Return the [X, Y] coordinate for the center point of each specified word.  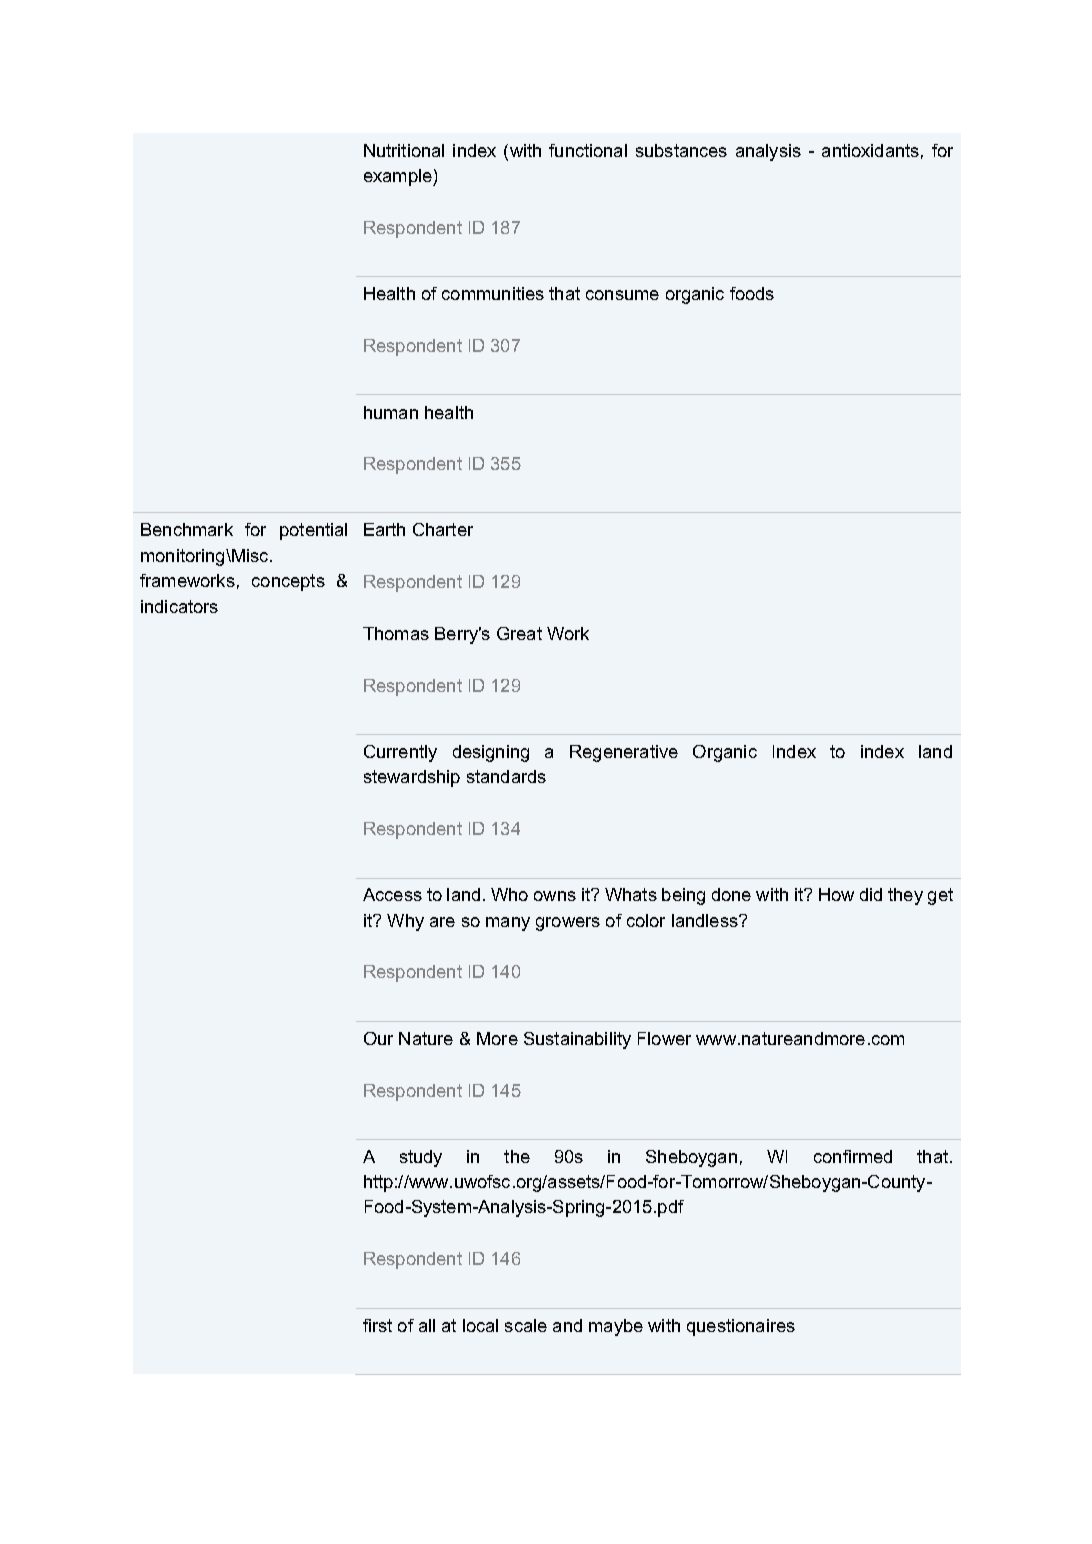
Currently [400, 753]
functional [588, 150]
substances [681, 150]
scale [526, 1325]
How [836, 894]
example [399, 177]
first [377, 1325]
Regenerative [624, 753]
